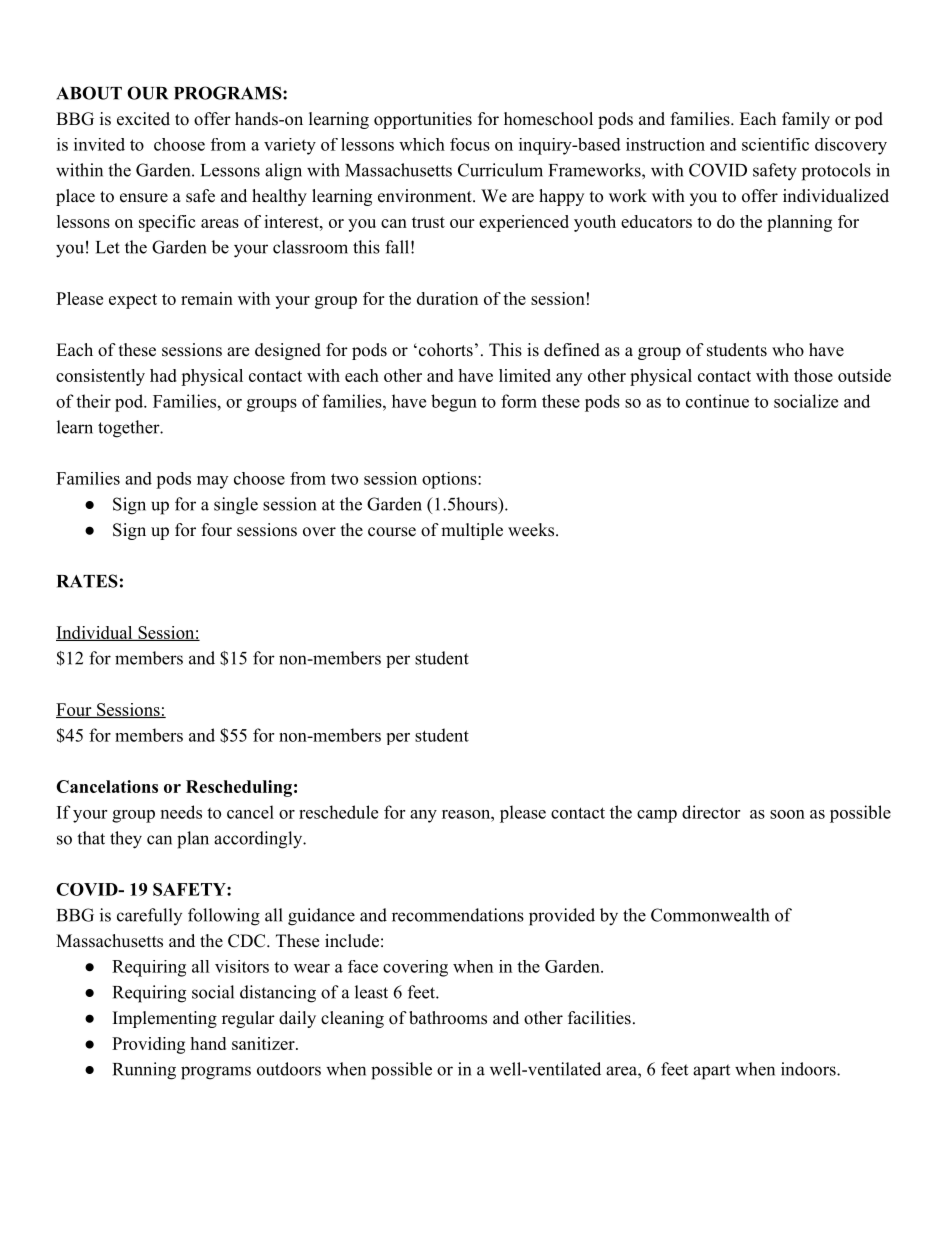 The width and height of the page is (952, 1233). What do you see at coordinates (163, 375) in the page?
I see `had` at bounding box center [163, 375].
